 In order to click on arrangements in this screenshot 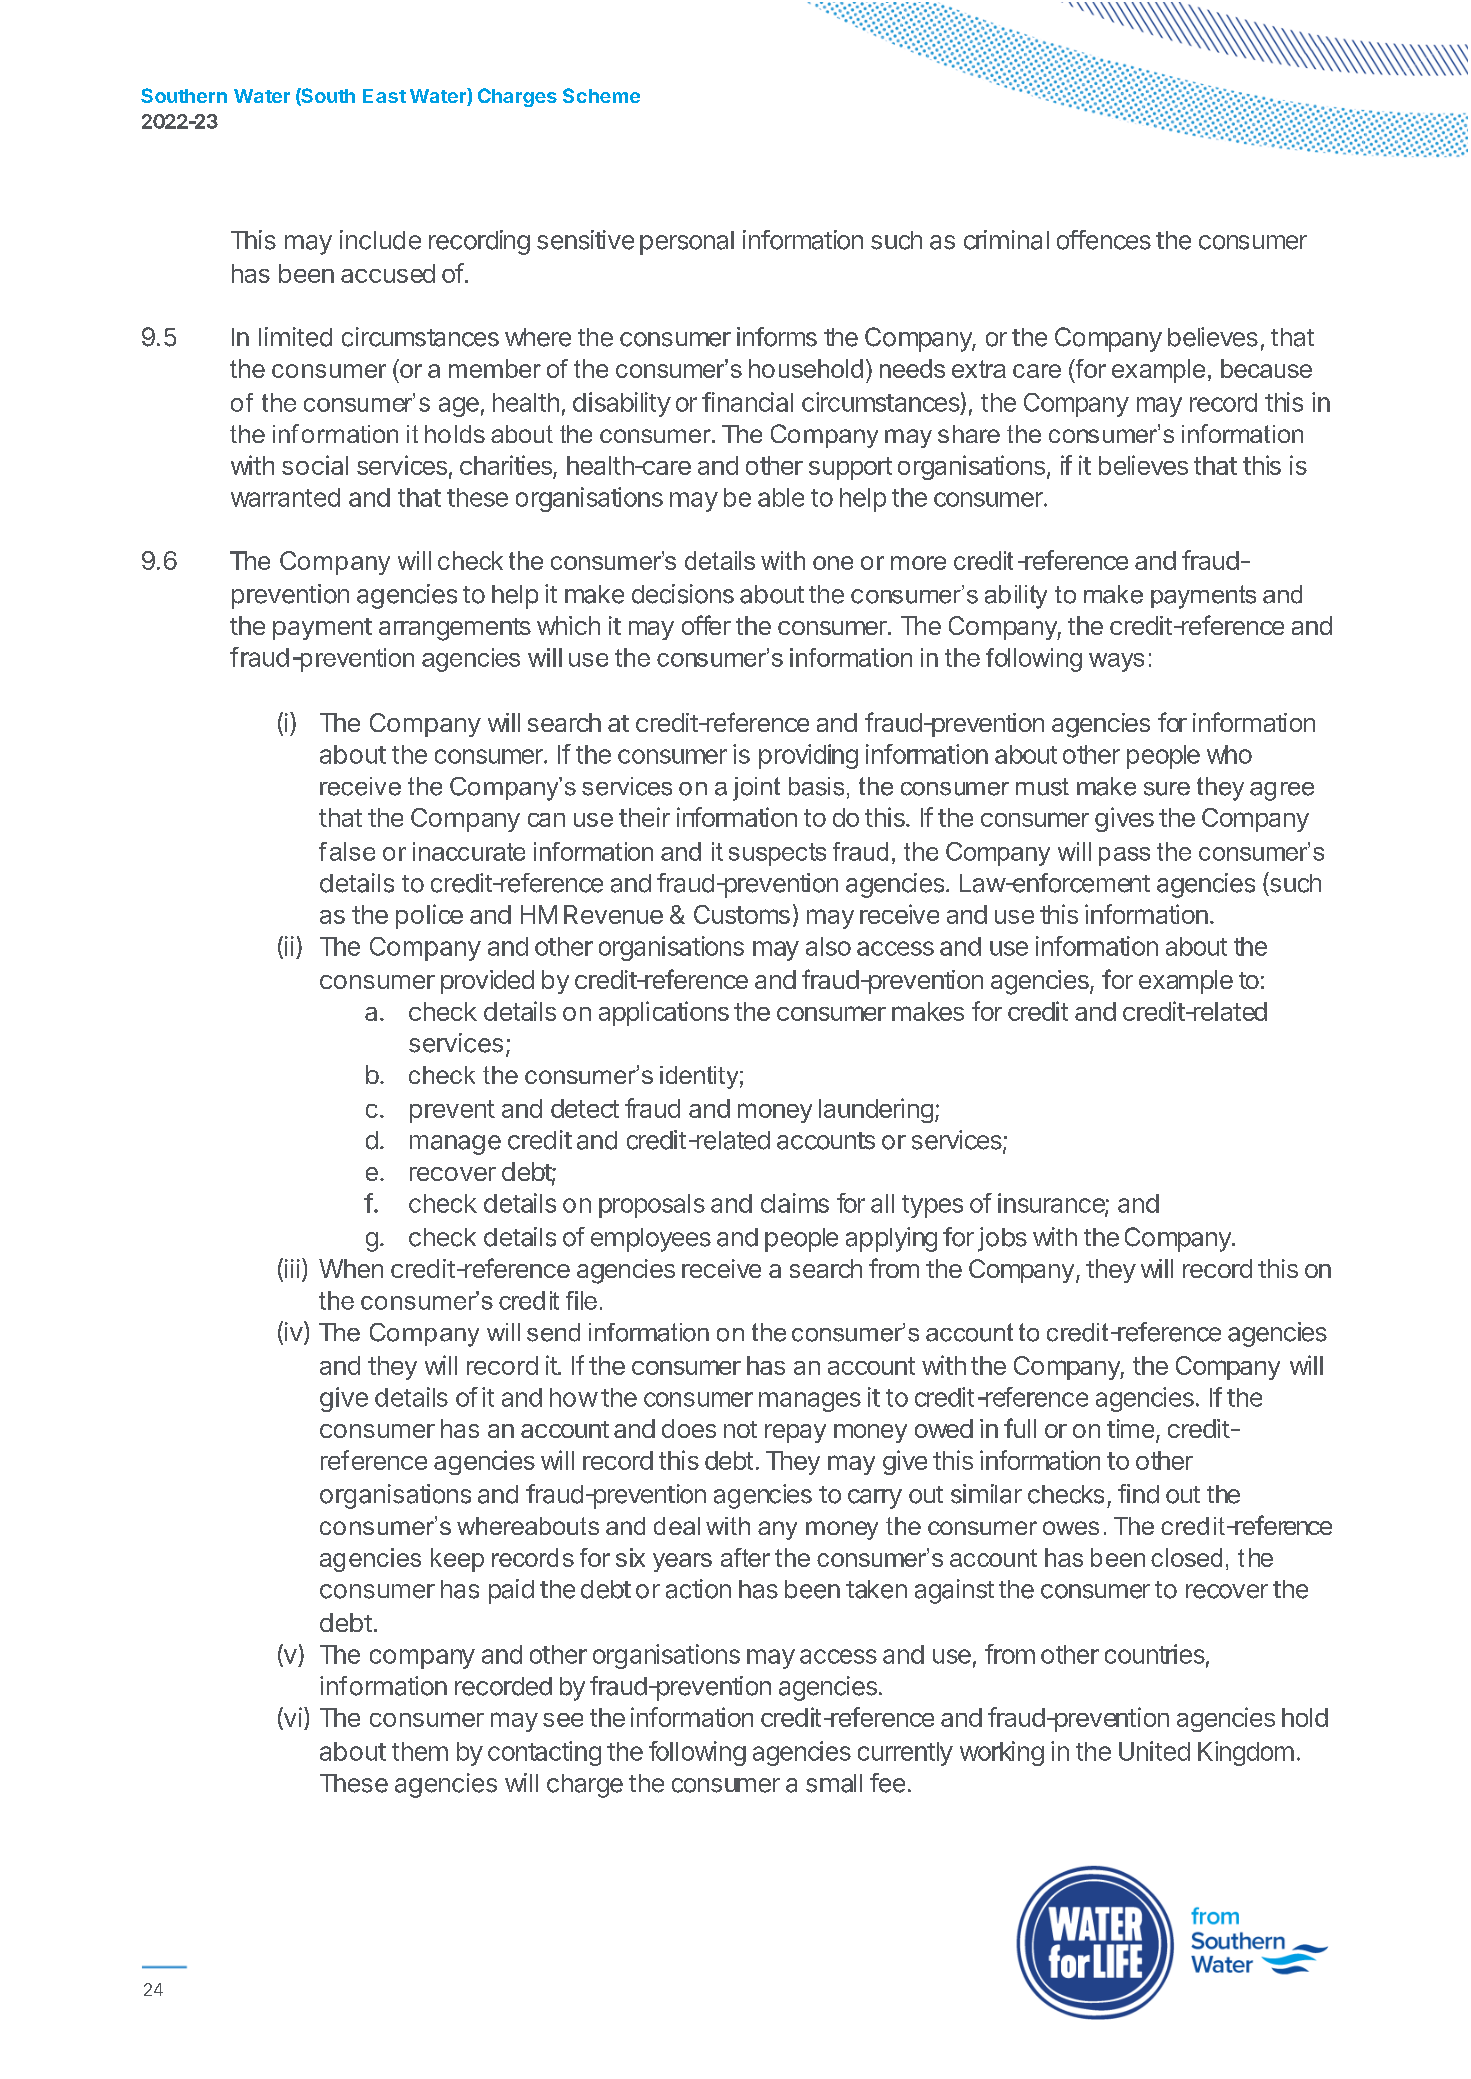, I will do `click(455, 629)`.
